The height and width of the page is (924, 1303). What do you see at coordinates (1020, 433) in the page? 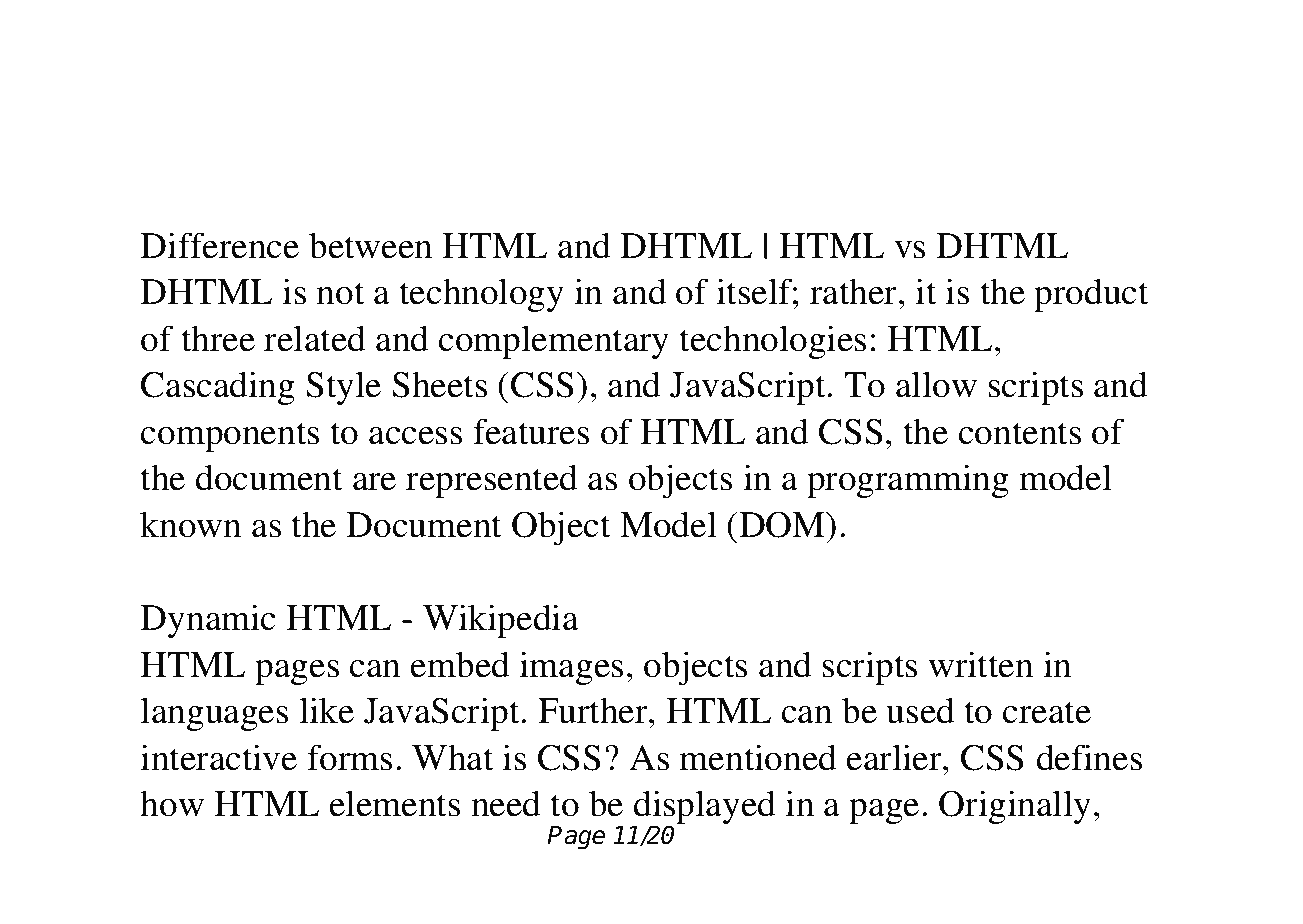
I see `contents` at bounding box center [1020, 433].
